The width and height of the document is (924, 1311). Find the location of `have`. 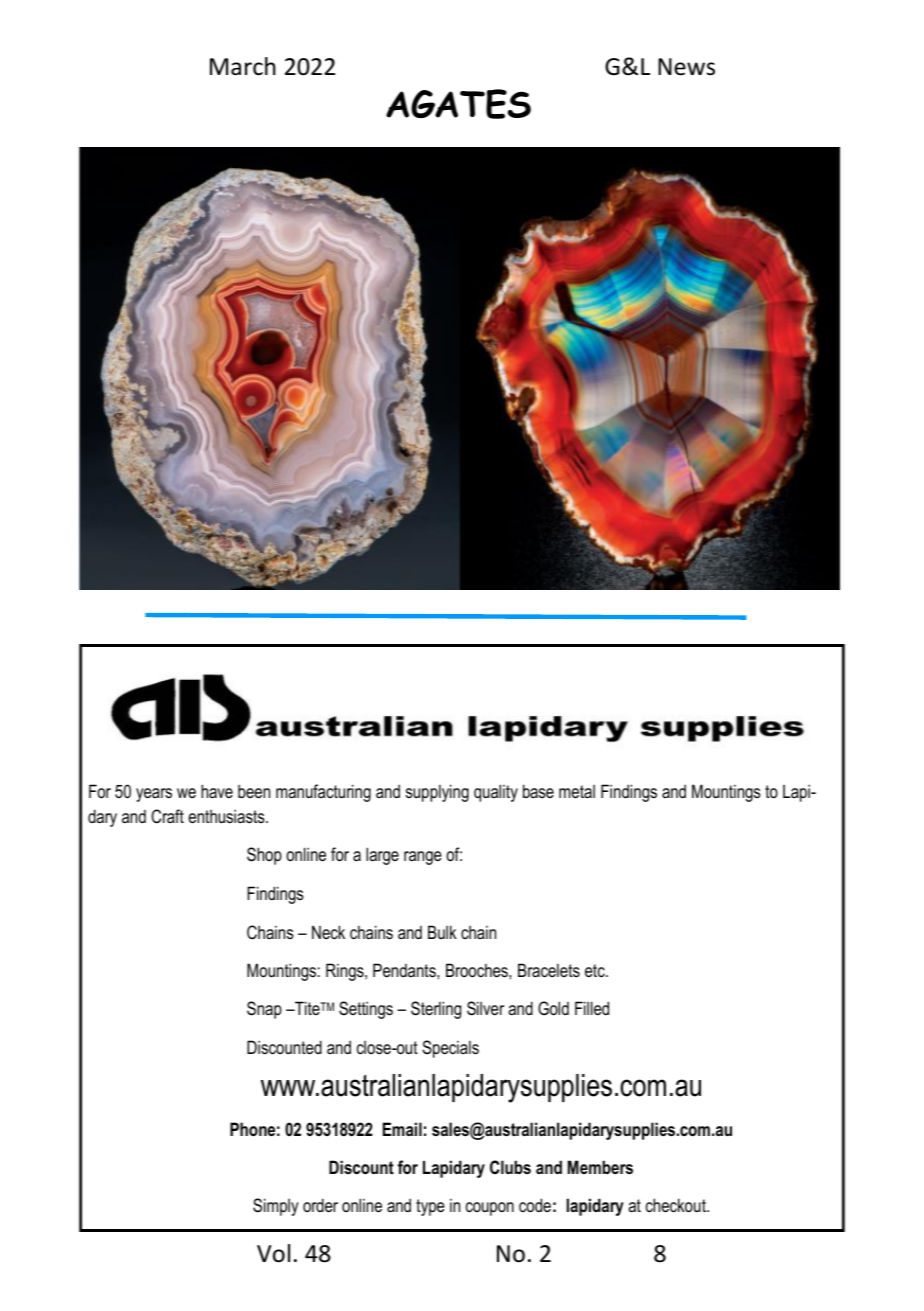

have is located at coordinates (217, 791).
